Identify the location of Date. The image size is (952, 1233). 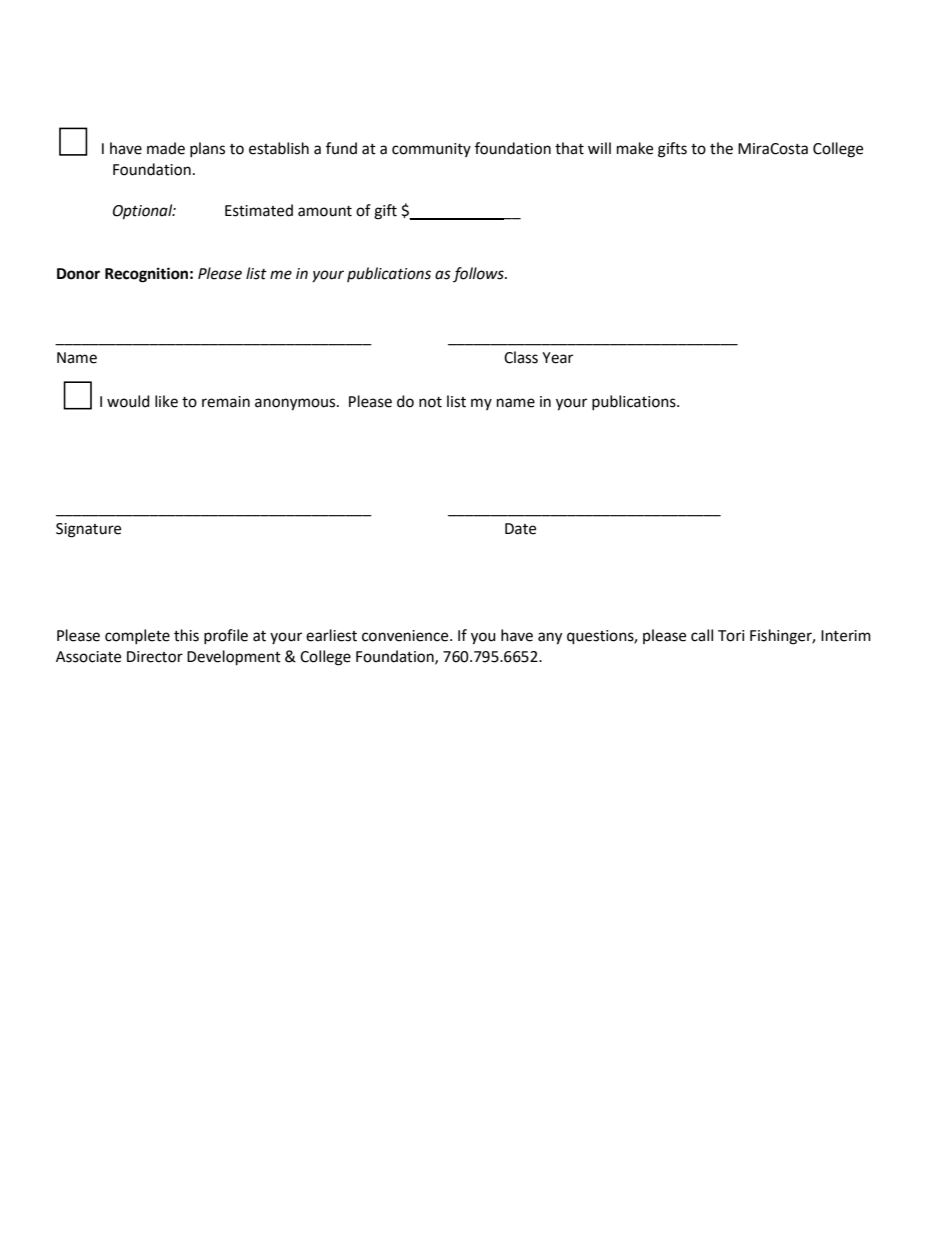
(520, 529).
